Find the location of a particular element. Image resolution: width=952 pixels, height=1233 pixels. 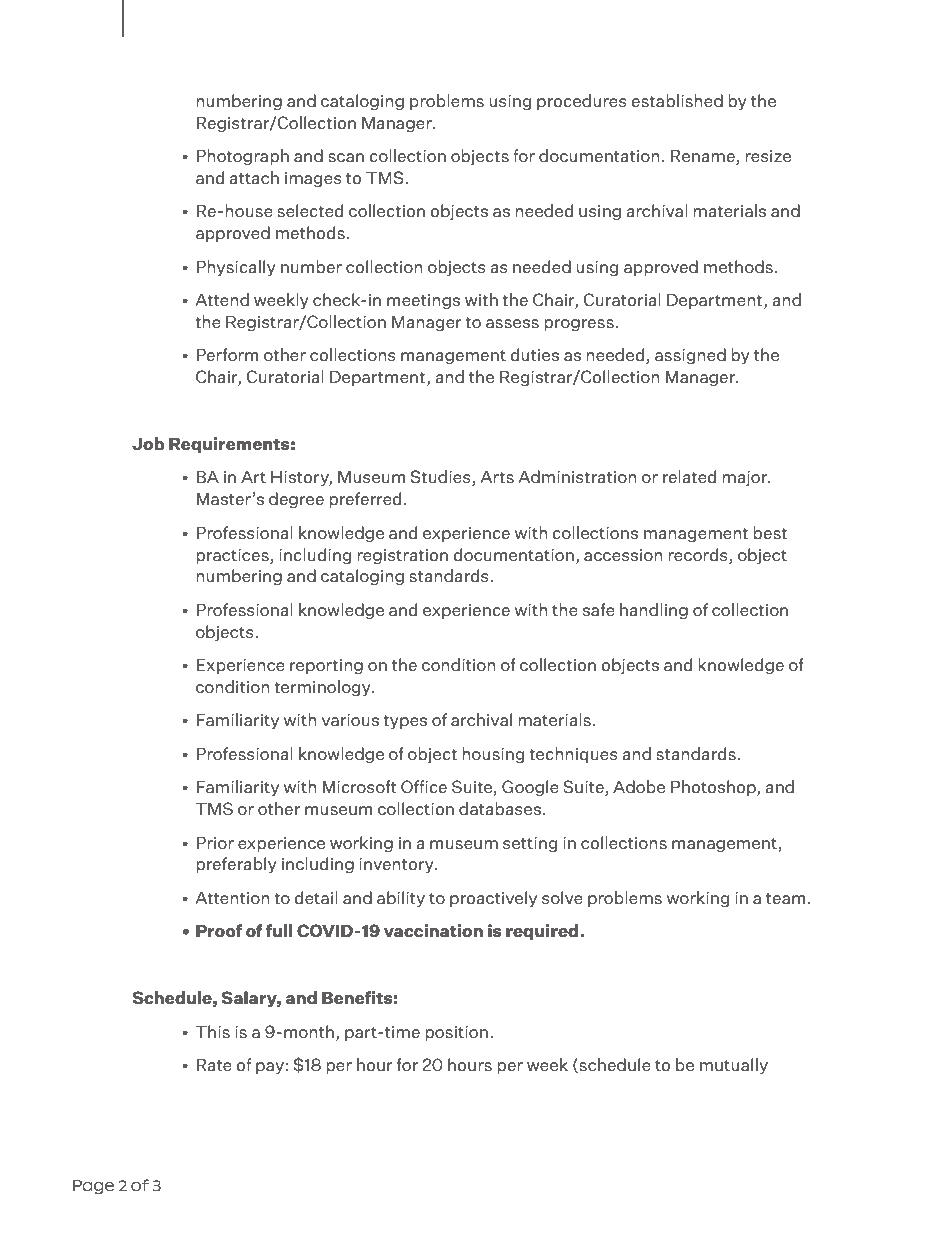

practices is located at coordinates (233, 556).
